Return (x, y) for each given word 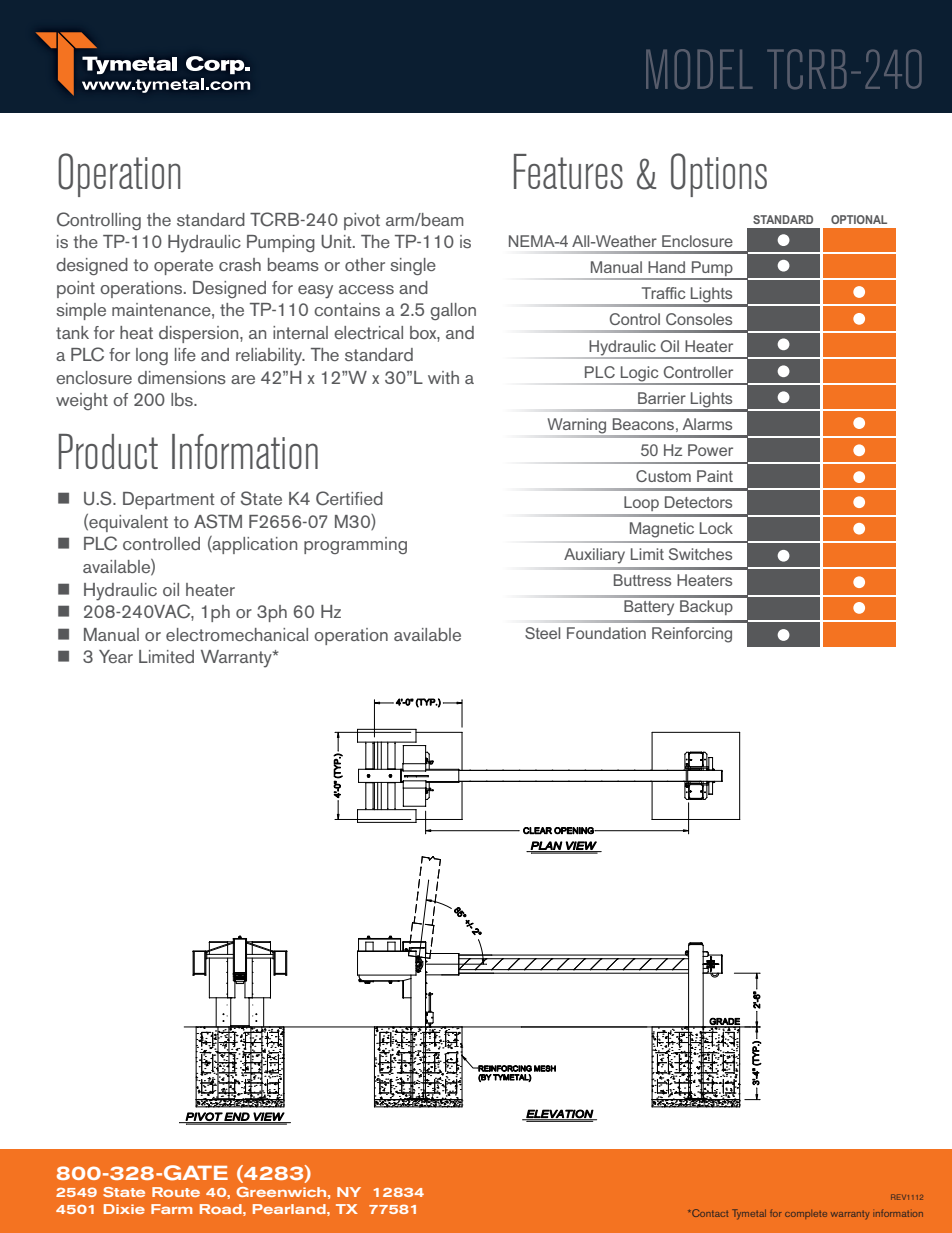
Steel (542, 633)
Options (719, 175)
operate (183, 267)
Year (116, 656)
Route (176, 1192)
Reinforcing (692, 635)
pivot (362, 221)
